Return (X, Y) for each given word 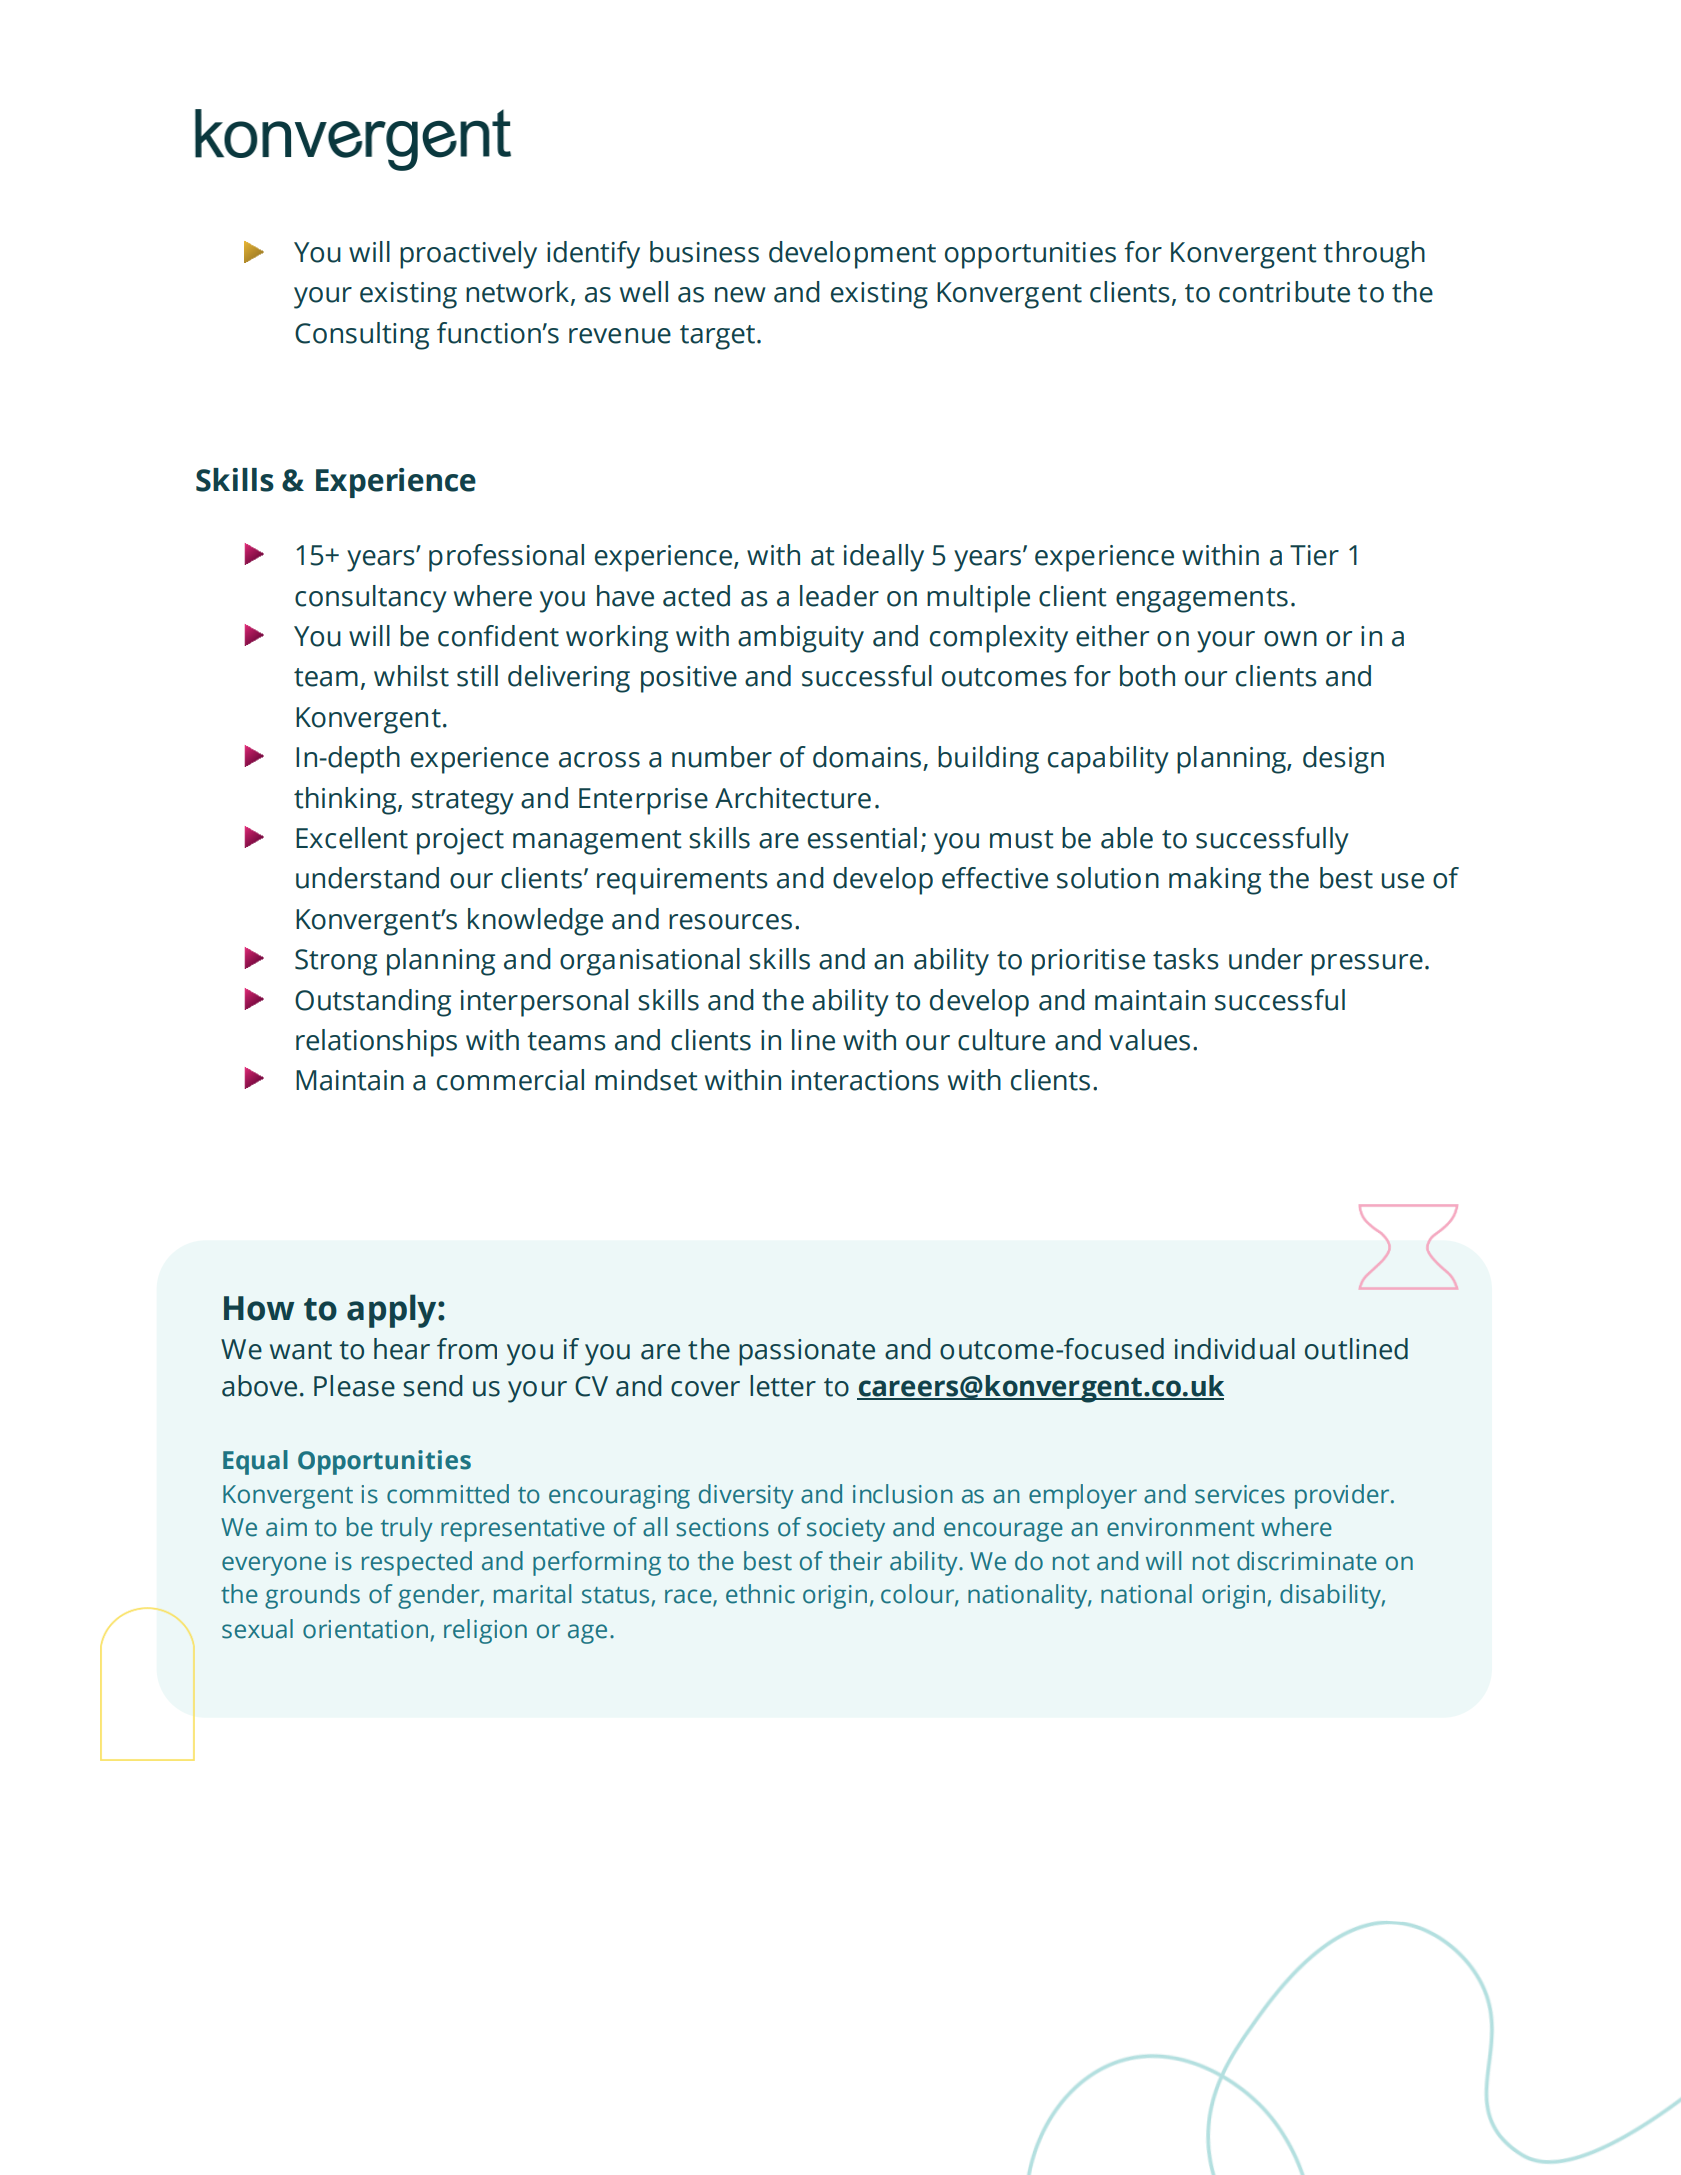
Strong (336, 962)
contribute (1284, 292)
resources (730, 922)
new (740, 295)
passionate (807, 1352)
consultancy (371, 599)
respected (417, 1563)
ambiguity (801, 639)
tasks (1186, 959)
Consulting (362, 336)
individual (1235, 1349)
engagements (1202, 600)
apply (393, 1311)
